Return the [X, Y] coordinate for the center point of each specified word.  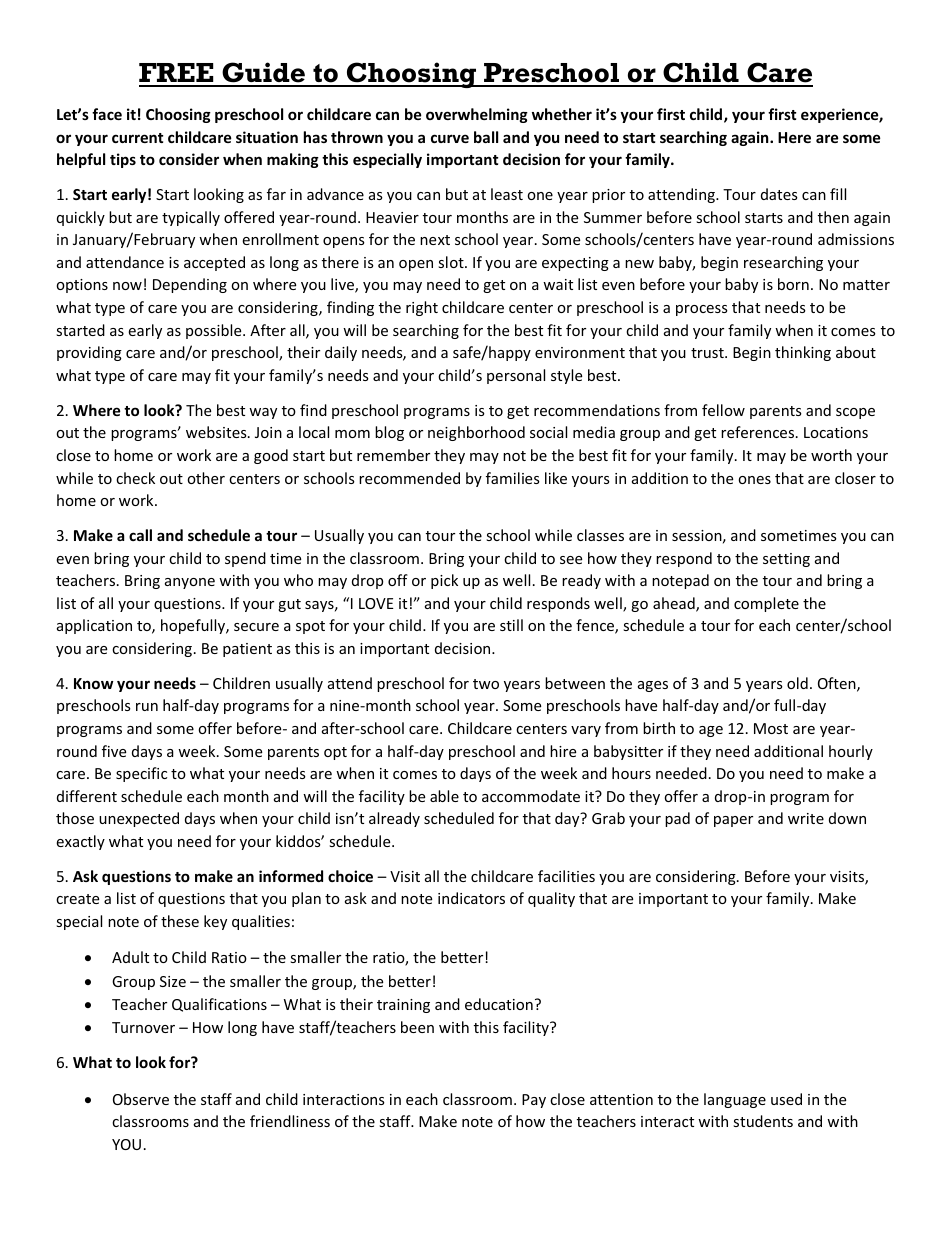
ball [486, 137]
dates [779, 194]
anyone [190, 583]
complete [766, 604]
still [511, 625]
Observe [141, 1099]
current [138, 138]
